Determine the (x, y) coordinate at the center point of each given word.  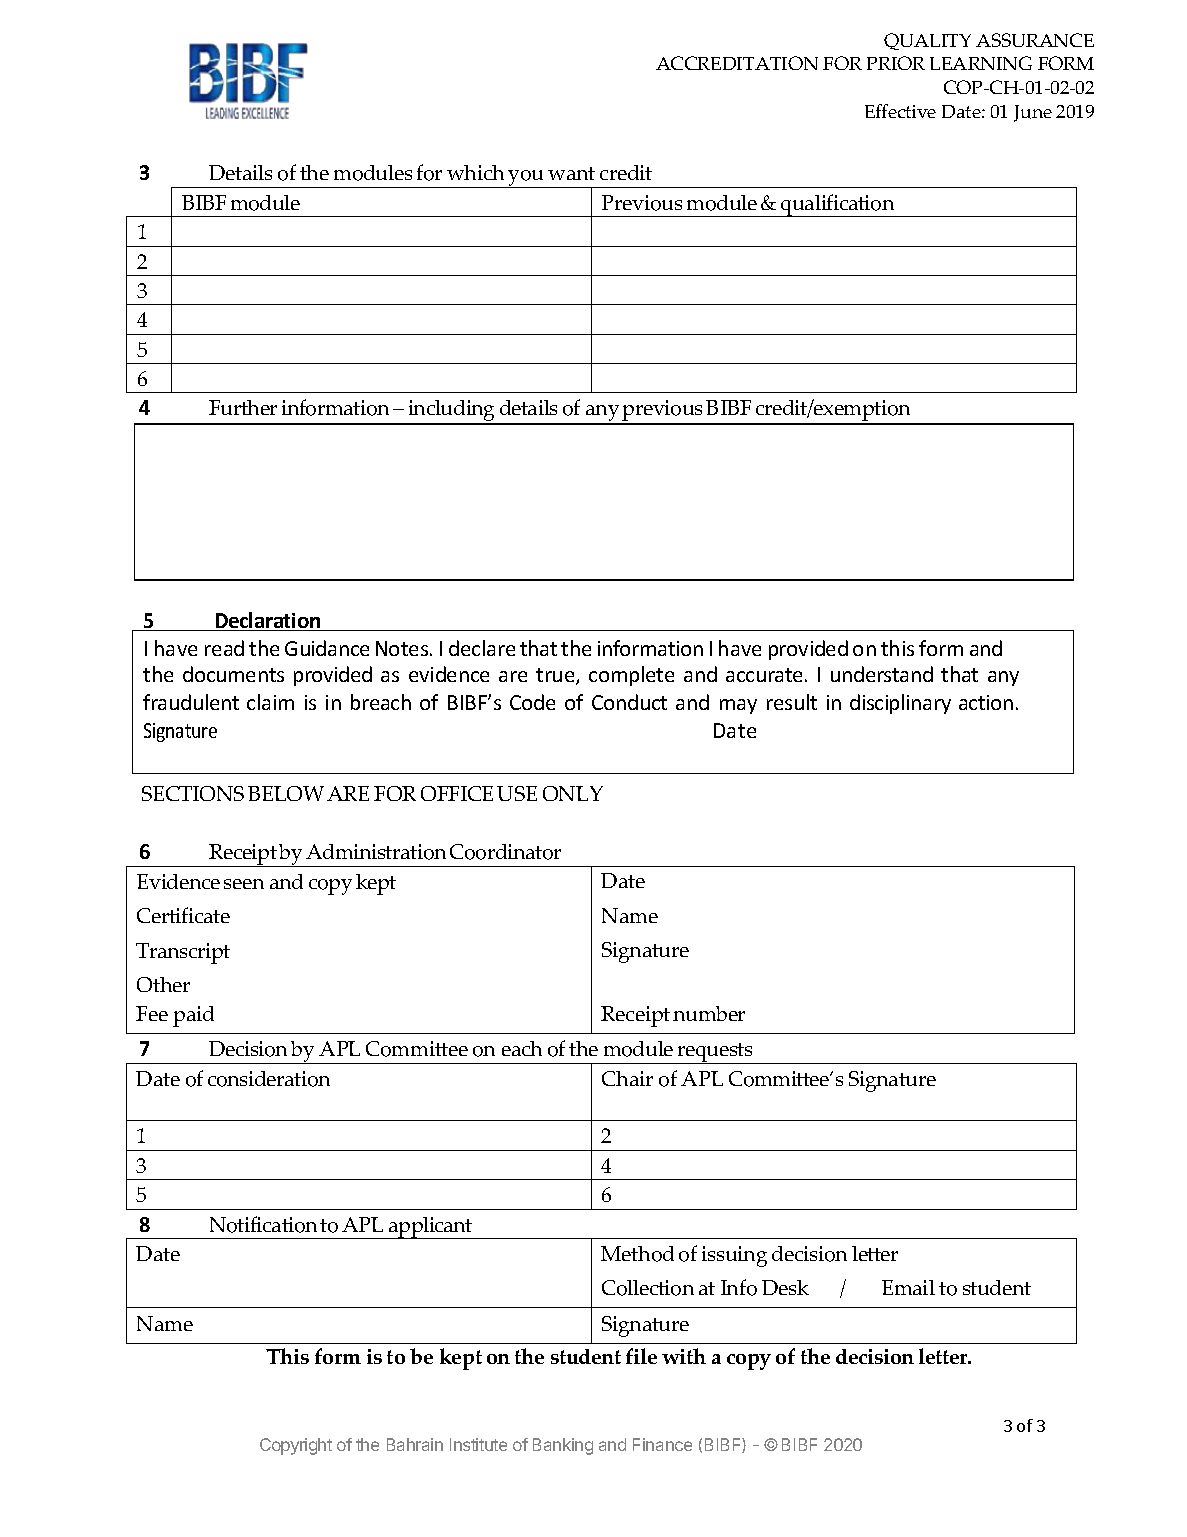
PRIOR (896, 63)
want (571, 173)
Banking (563, 1446)
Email (908, 1287)
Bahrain (415, 1444)
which (475, 172)
